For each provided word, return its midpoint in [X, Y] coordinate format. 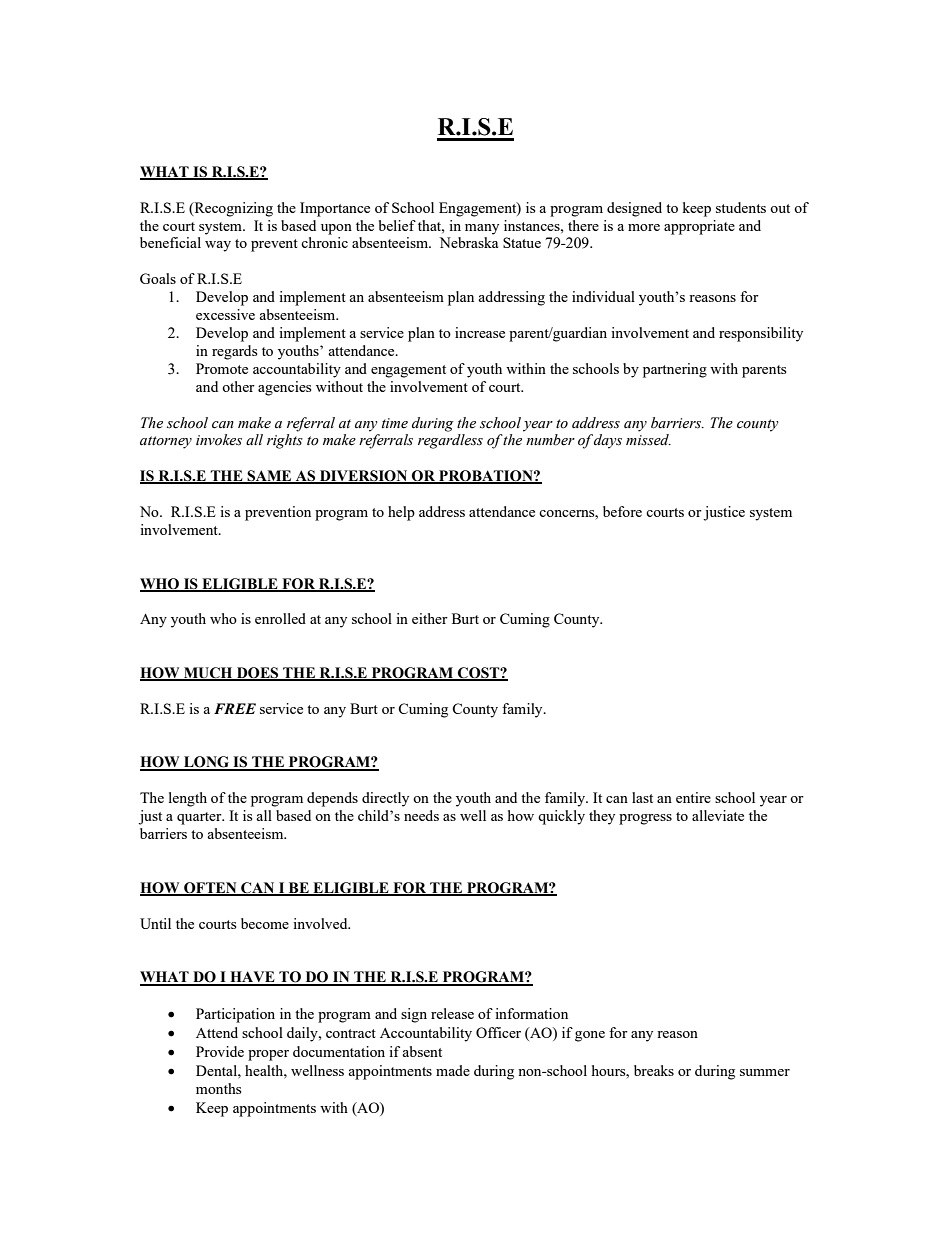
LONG [207, 763]
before [622, 511]
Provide [220, 1051]
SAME [269, 477]
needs [421, 815]
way [218, 246]
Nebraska [468, 242]
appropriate [699, 227]
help [401, 513]
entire [693, 797]
